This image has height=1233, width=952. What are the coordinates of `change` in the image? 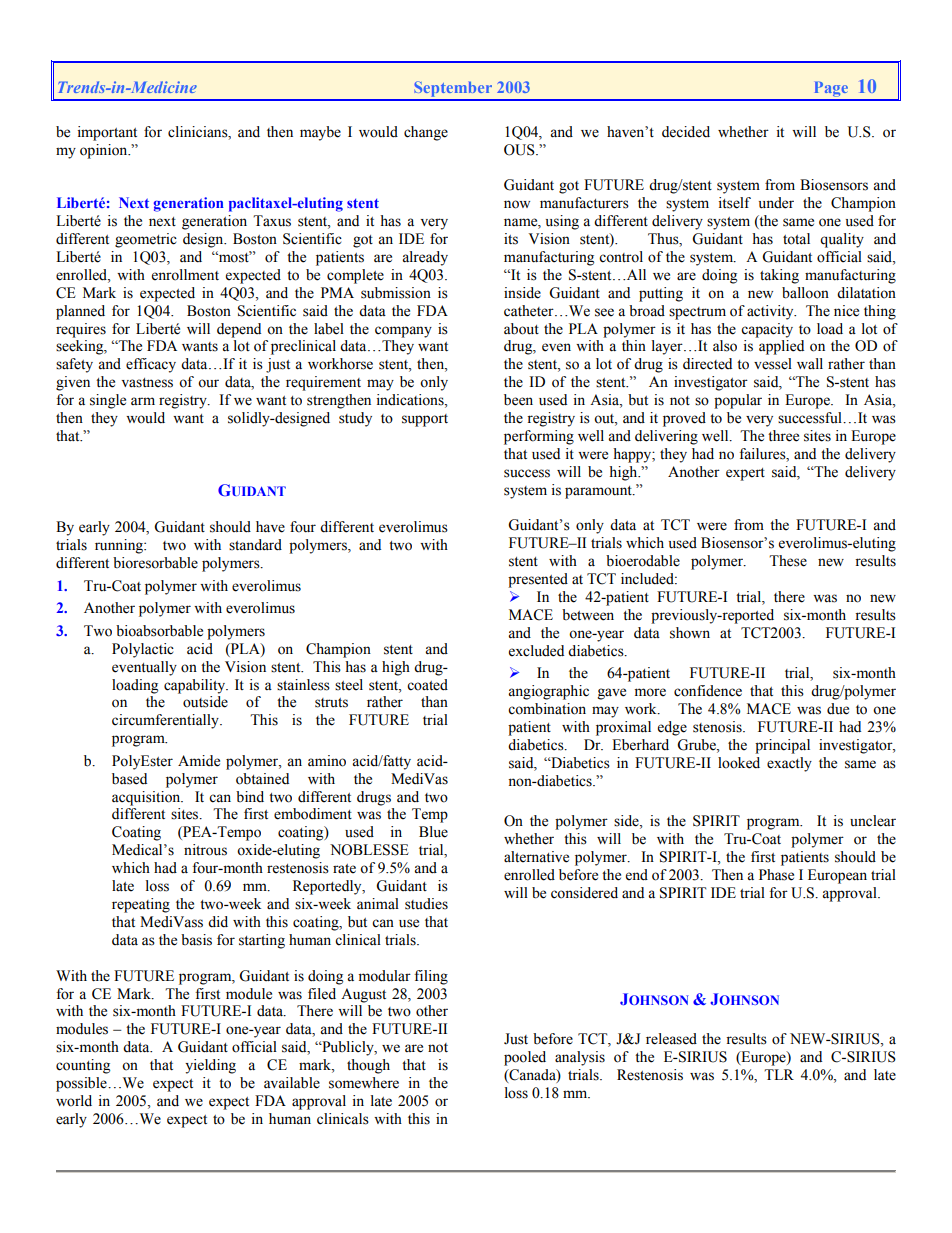 It's located at (426, 133).
